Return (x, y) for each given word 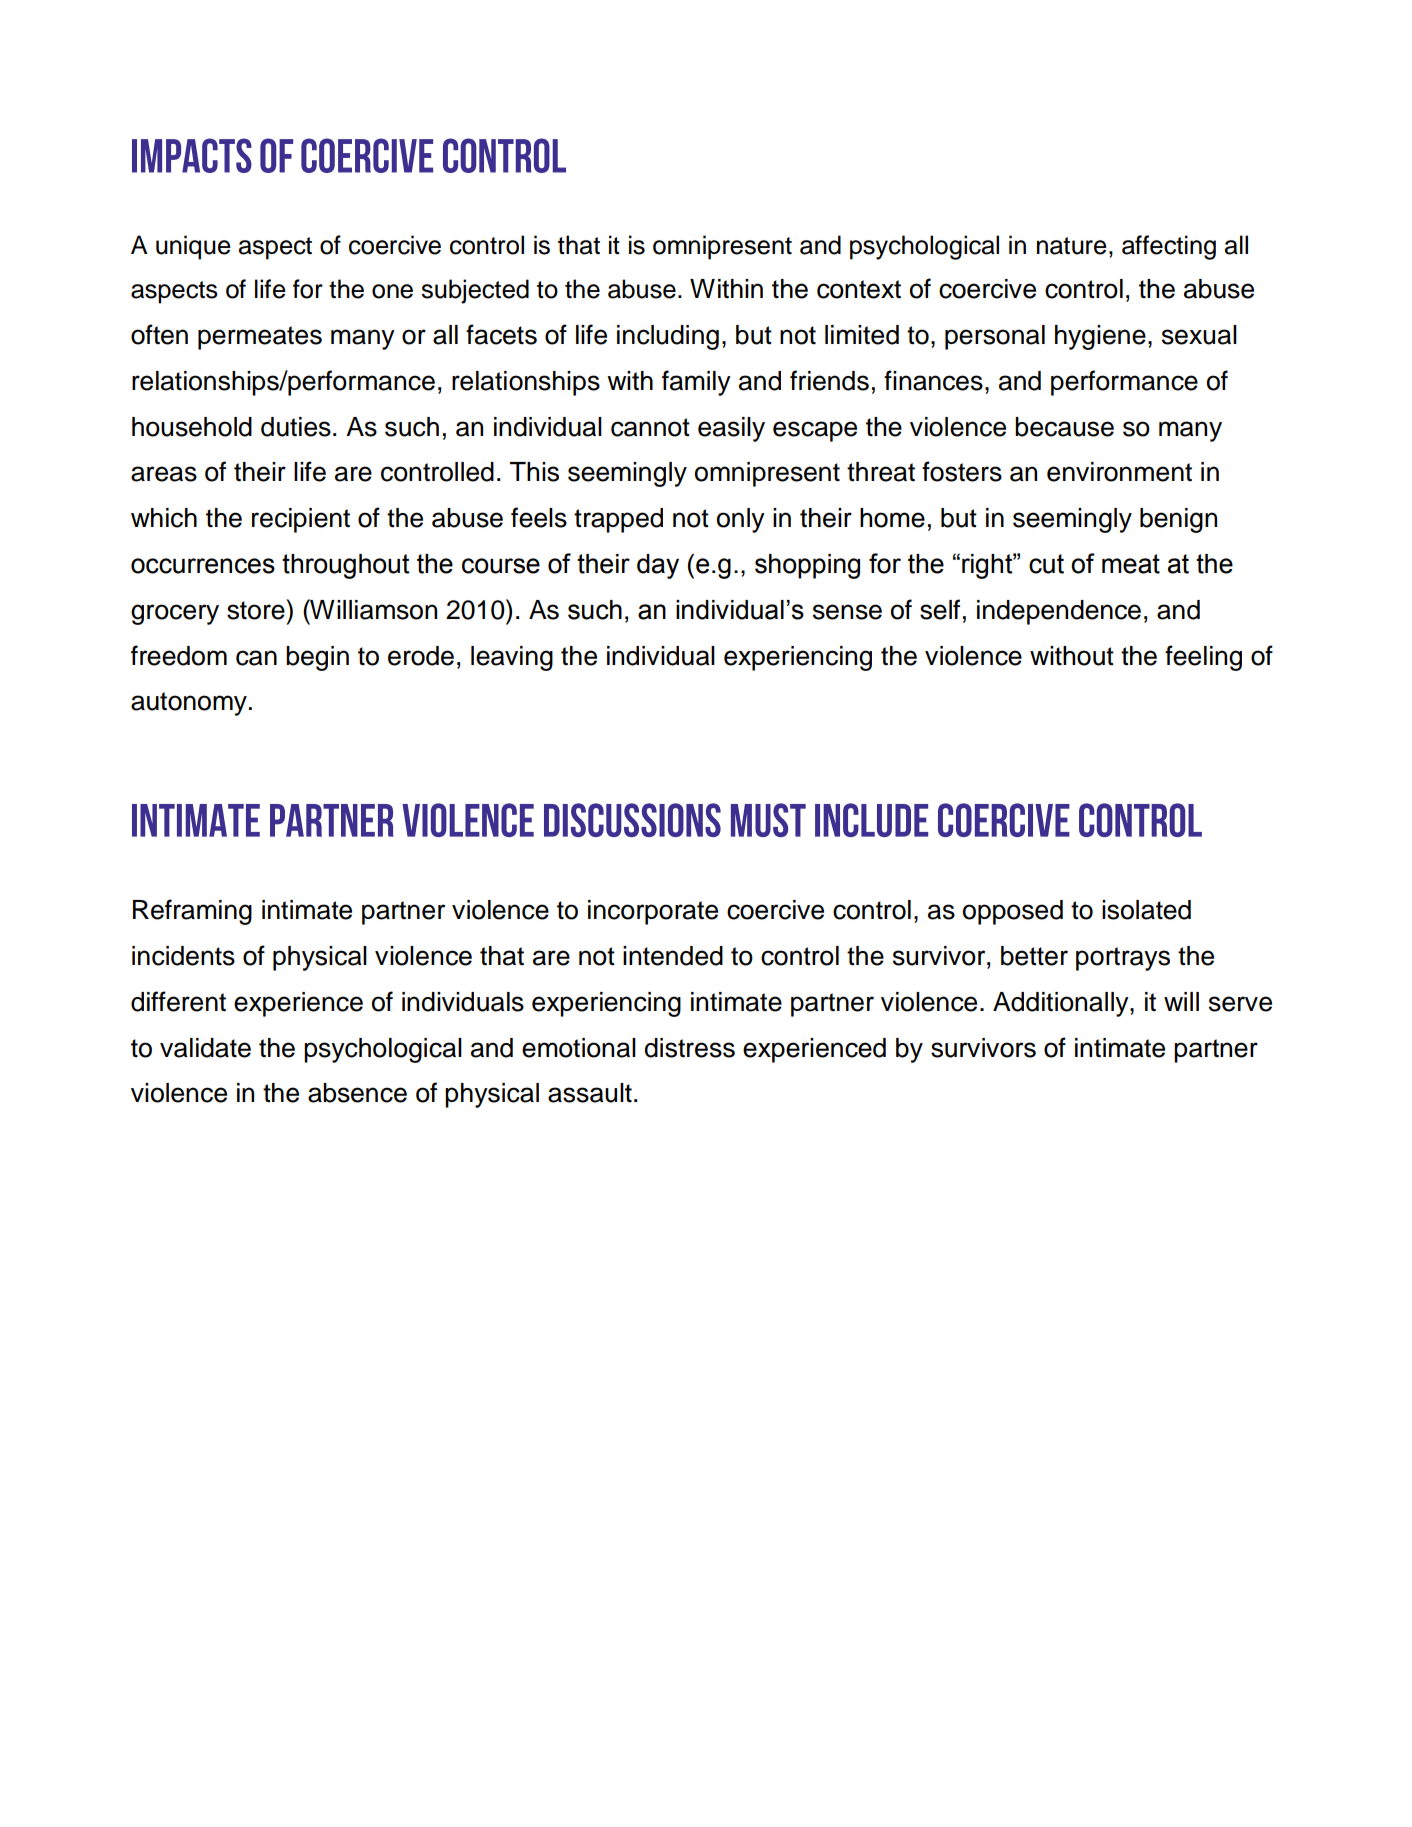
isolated (1146, 910)
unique (193, 247)
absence (357, 1093)
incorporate (653, 912)
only (741, 520)
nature (1072, 246)
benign (1178, 520)
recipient (301, 520)
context (859, 289)
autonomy (189, 704)
